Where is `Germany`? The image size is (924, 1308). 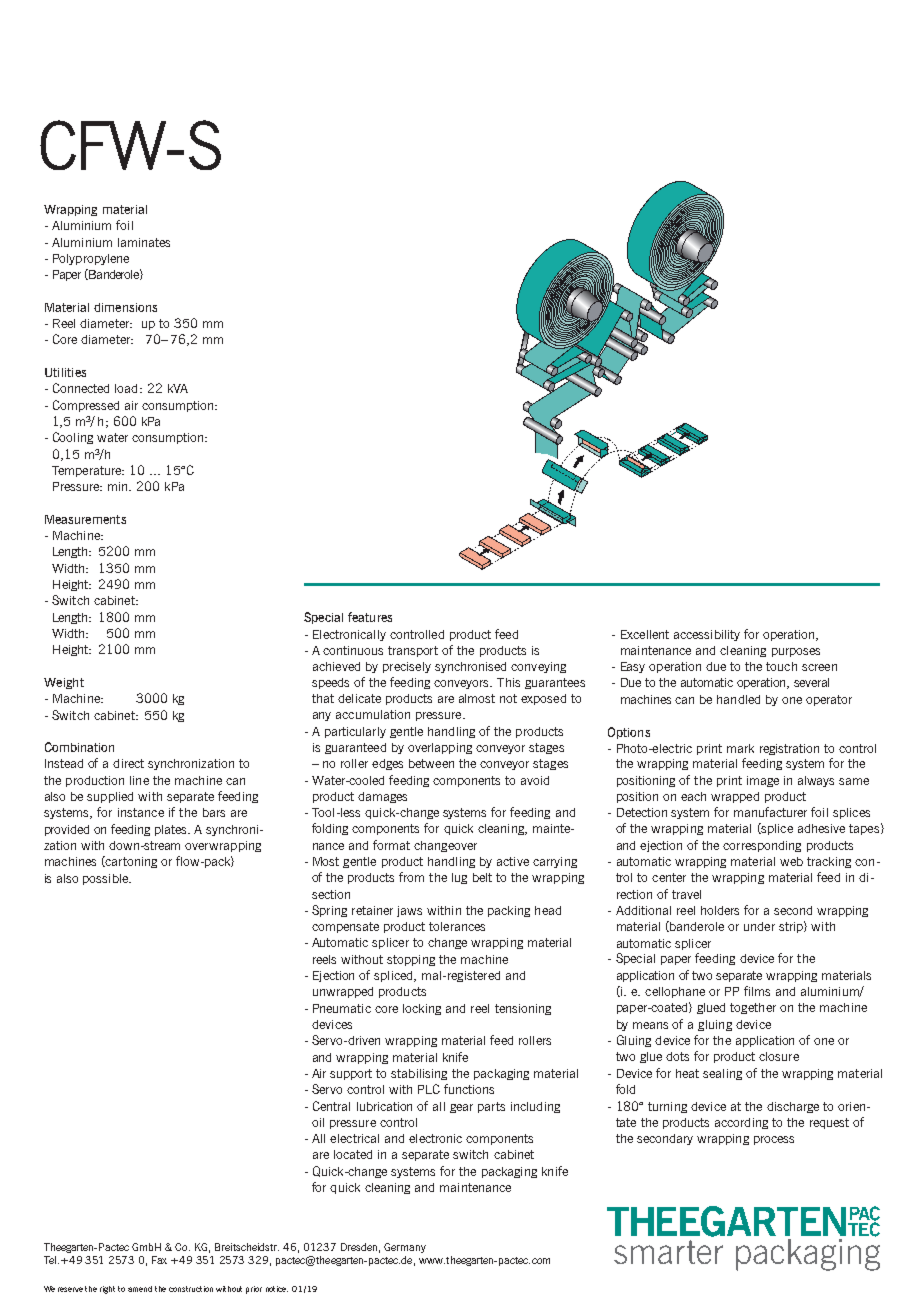 Germany is located at coordinates (405, 1248).
